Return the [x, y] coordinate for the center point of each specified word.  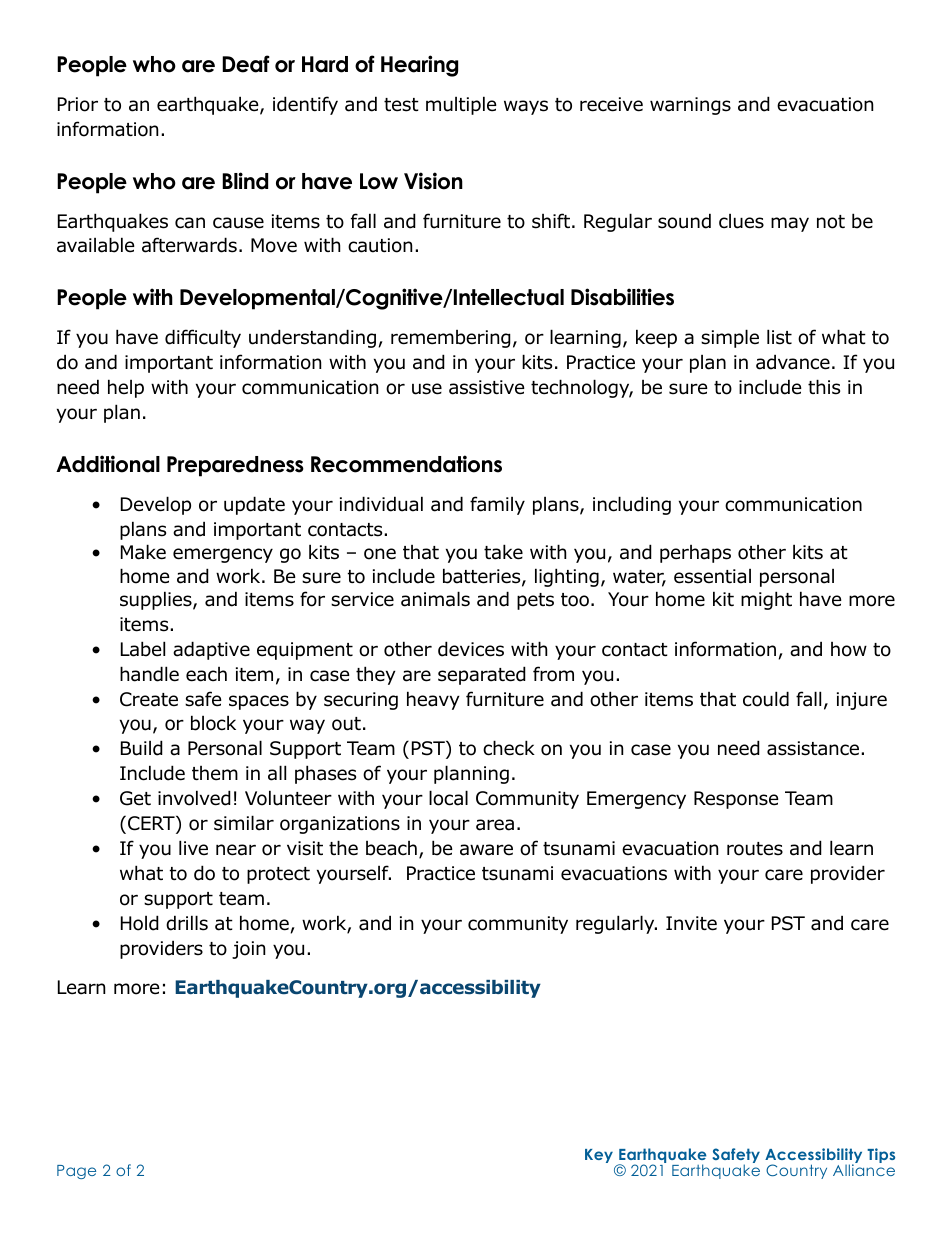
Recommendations [406, 464]
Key [599, 1156]
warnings [690, 106]
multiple [461, 105]
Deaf [246, 64]
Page [76, 1172]
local [448, 798]
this [824, 387]
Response [736, 800]
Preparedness [235, 466]
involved [194, 798]
